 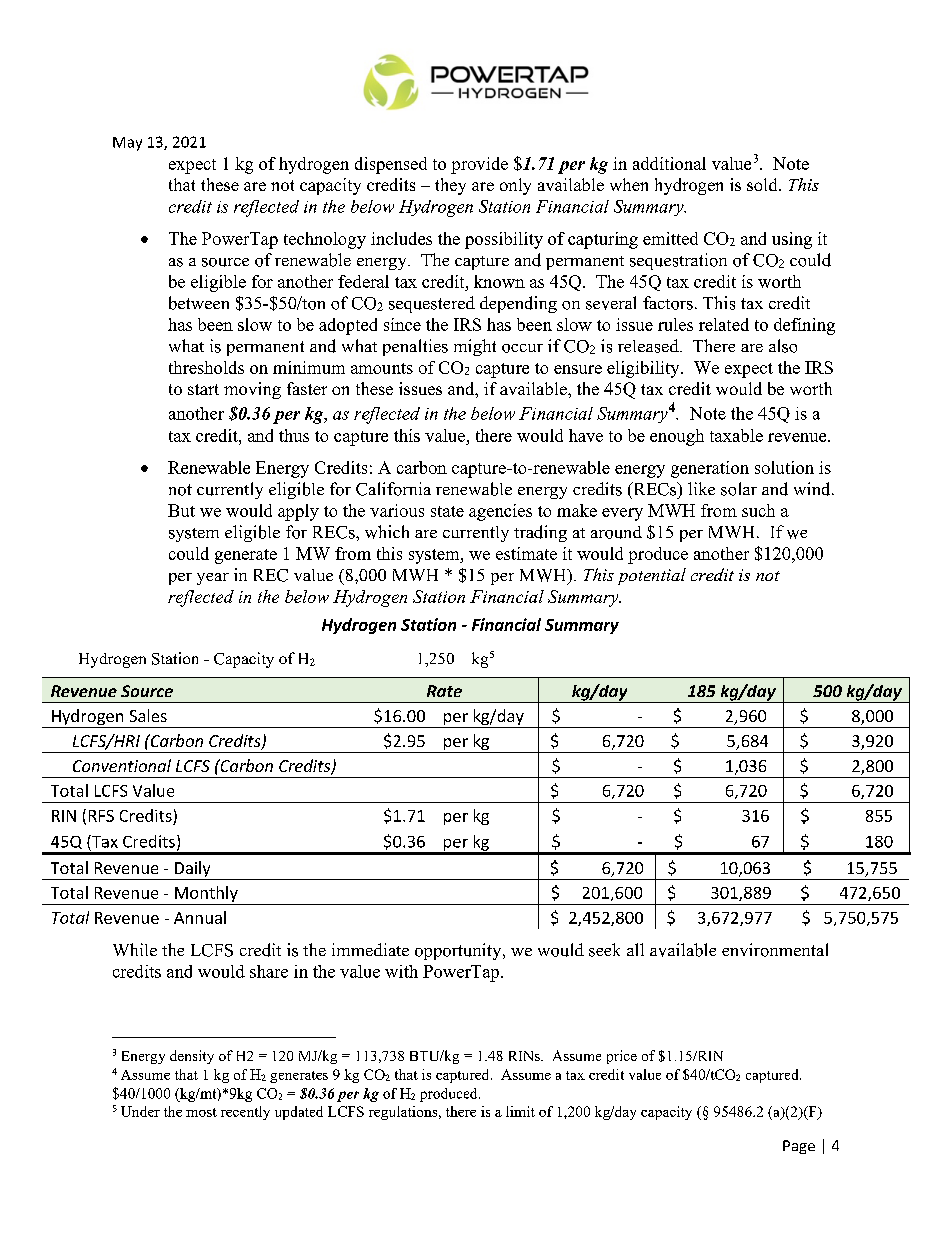 What do you see at coordinates (763, 184) in the screenshot?
I see `sold` at bounding box center [763, 184].
